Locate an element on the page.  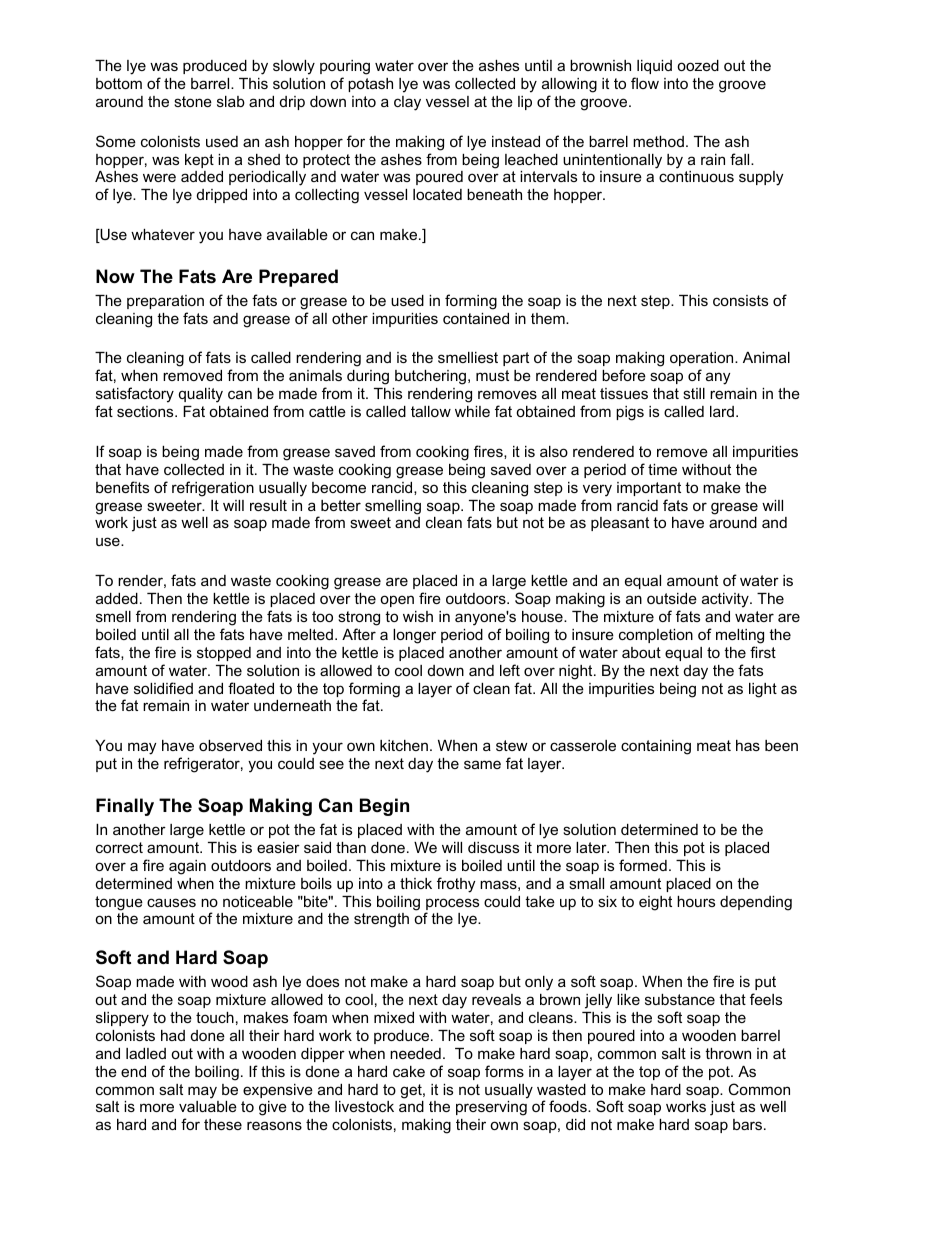
quality is located at coordinates (201, 395).
